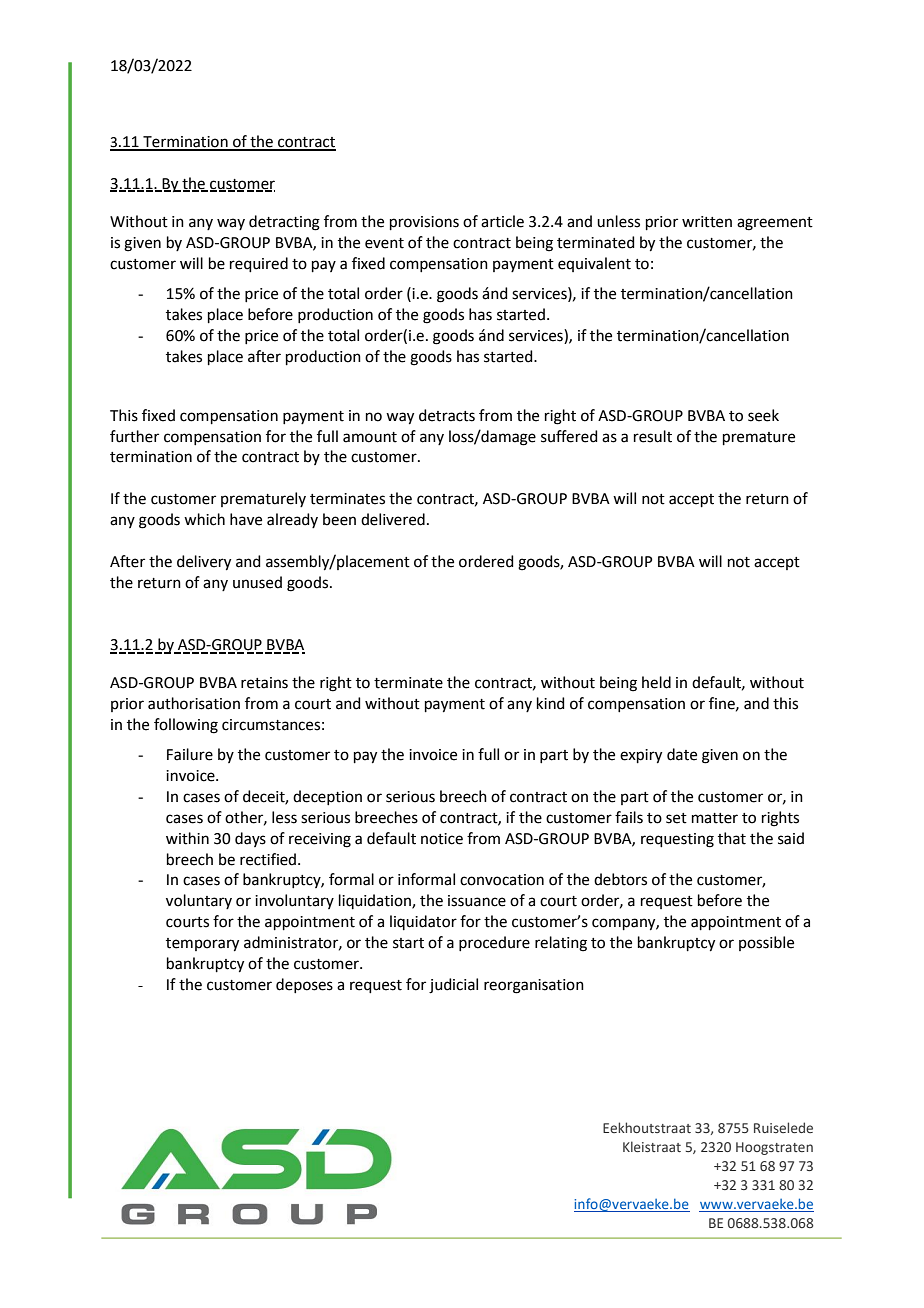 Image resolution: width=924 pixels, height=1308 pixels. Describe the element at coordinates (134, 436) in the page. I see `further` at that location.
